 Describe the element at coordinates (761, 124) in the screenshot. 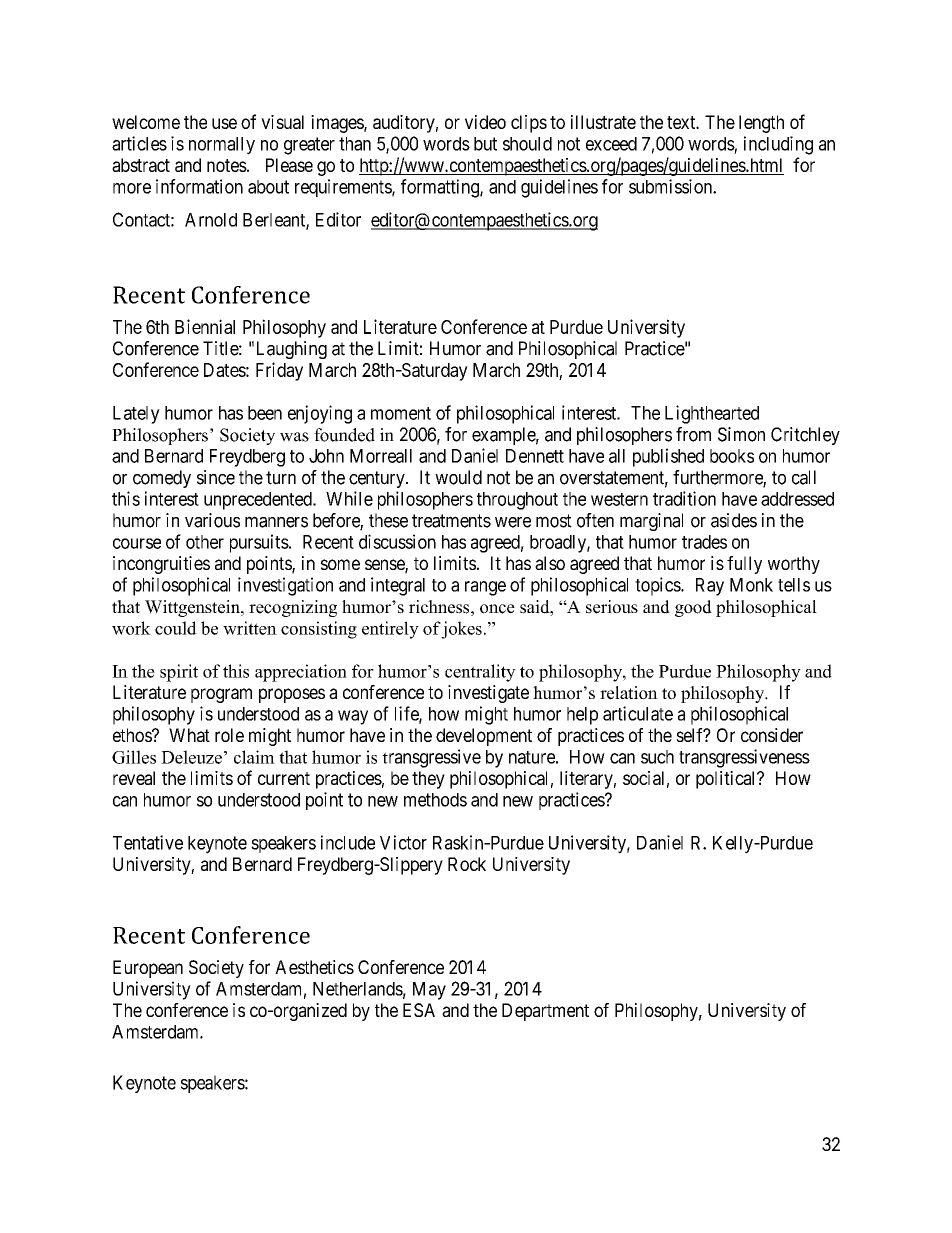

I see `length` at that location.
